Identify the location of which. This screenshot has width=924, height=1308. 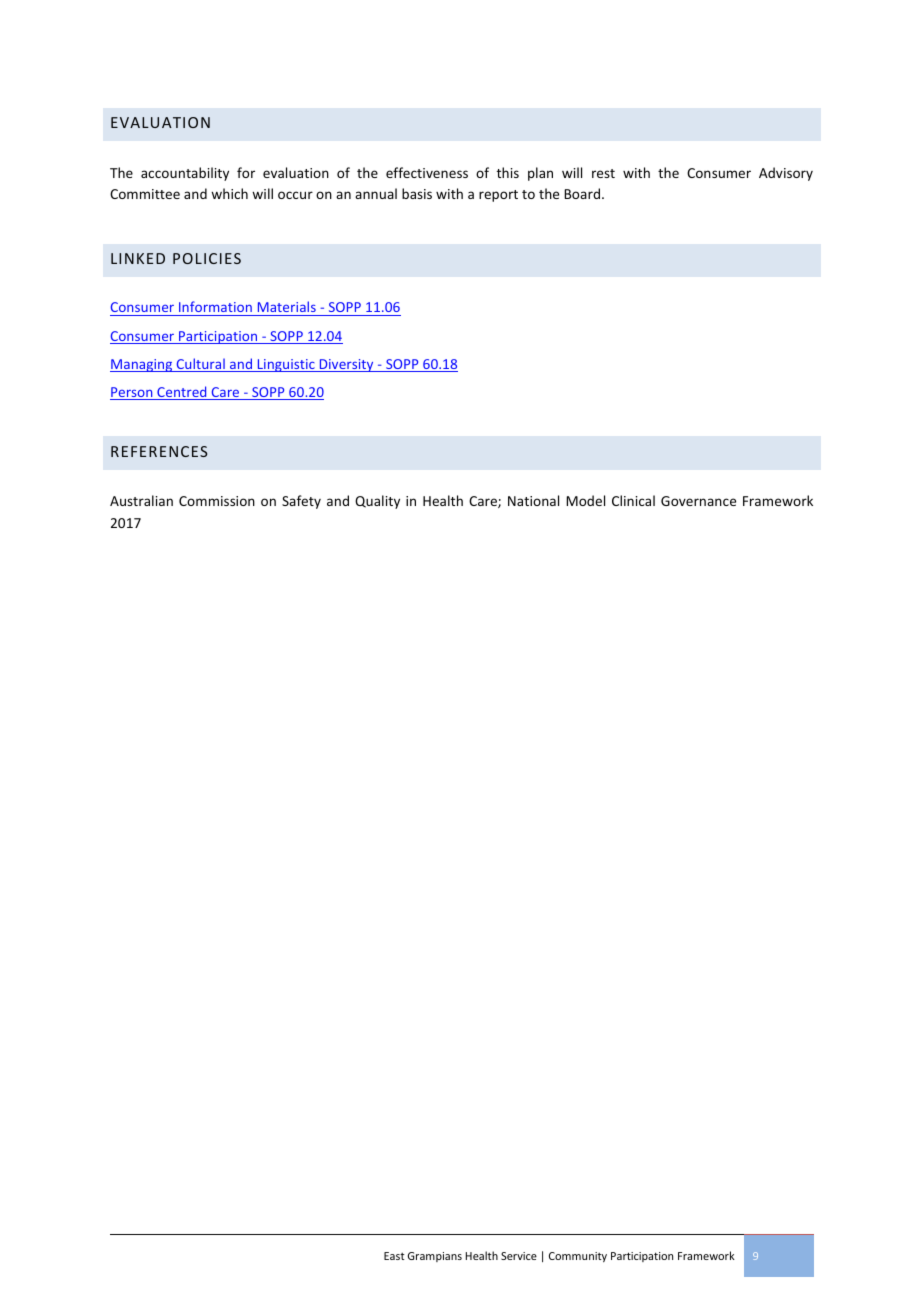
(229, 193).
